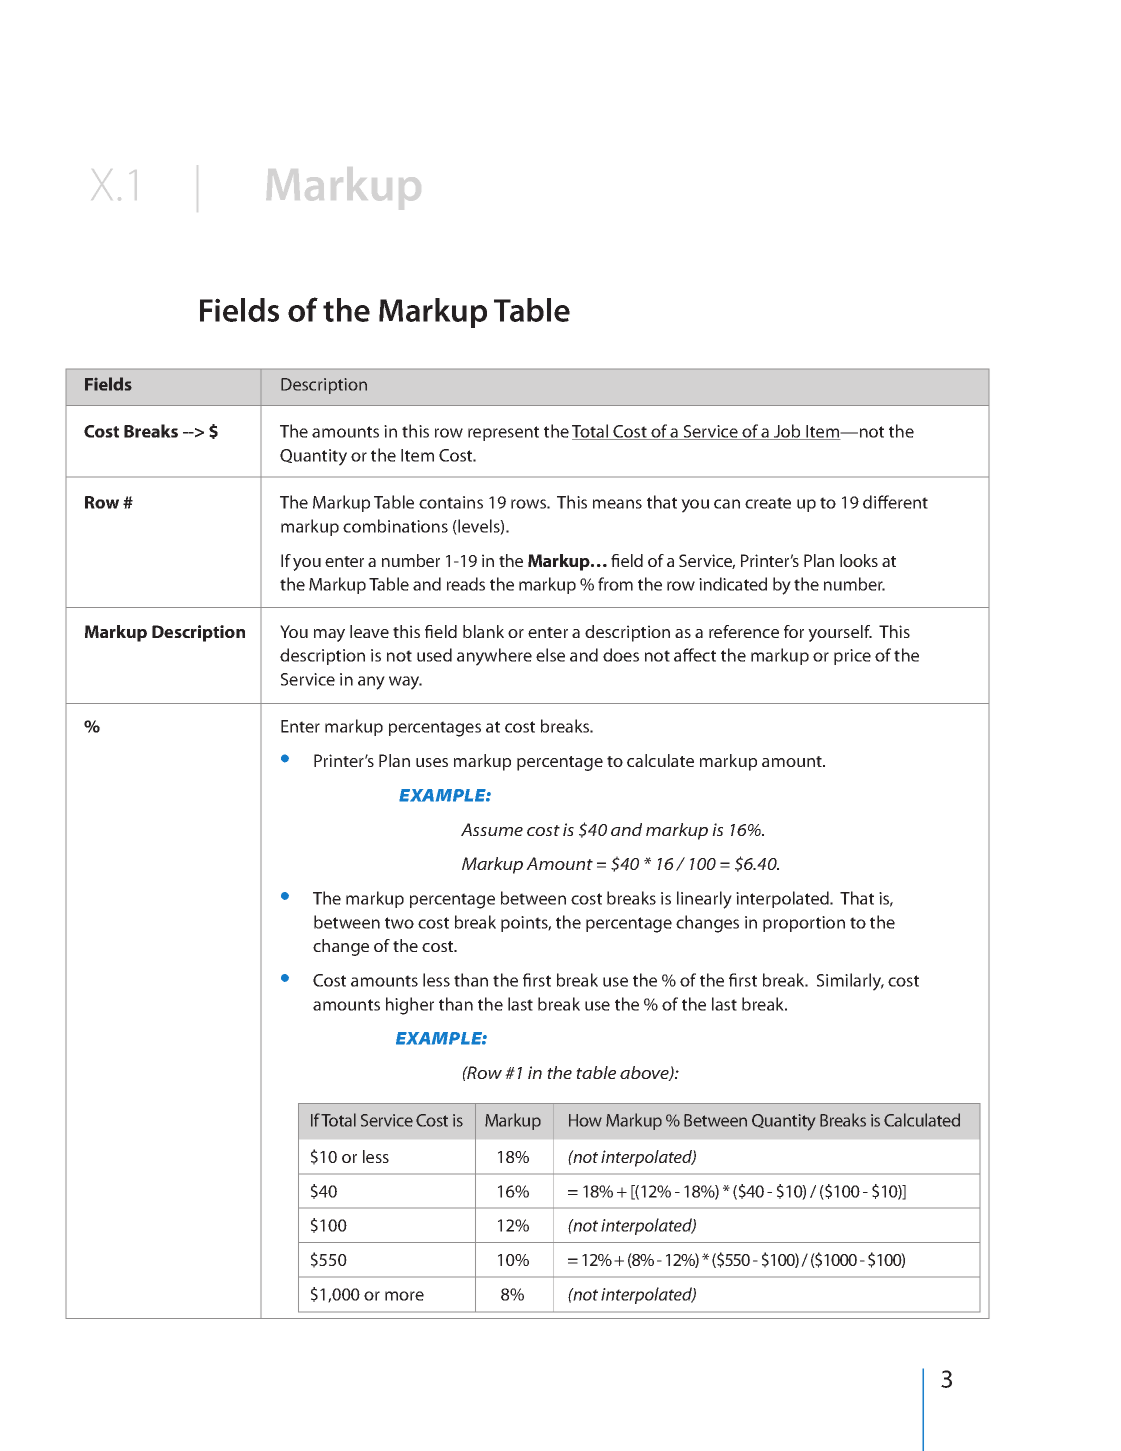  Describe the element at coordinates (451, 502) in the document. I see `contains` at that location.
